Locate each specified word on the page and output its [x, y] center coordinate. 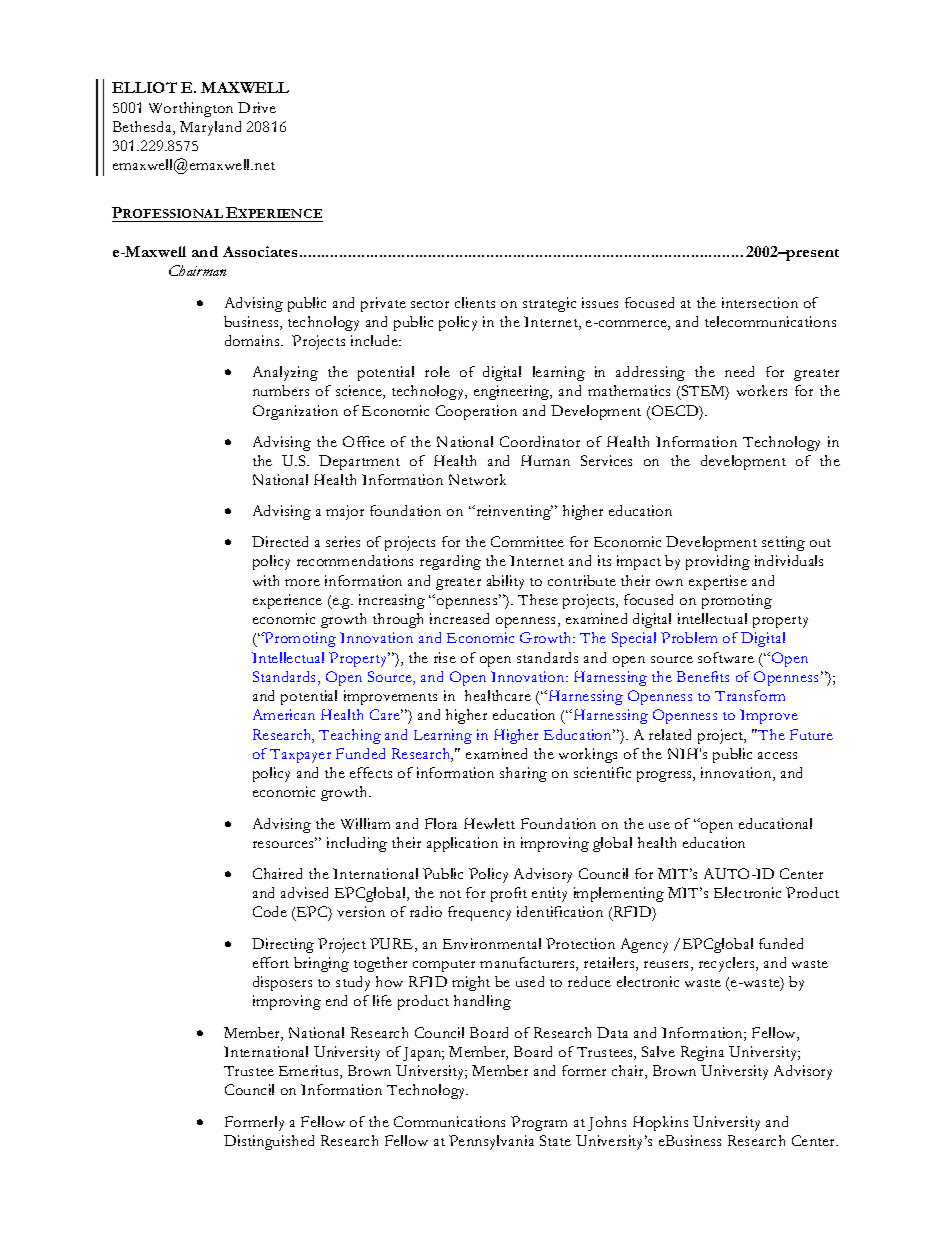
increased [459, 618]
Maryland [210, 128]
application [462, 844]
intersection [760, 302]
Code [270, 911]
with [266, 580]
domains [253, 340]
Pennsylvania [491, 1142]
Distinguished [269, 1142]
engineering [513, 392]
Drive [257, 107]
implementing [619, 894]
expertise [718, 582]
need [739, 371]
